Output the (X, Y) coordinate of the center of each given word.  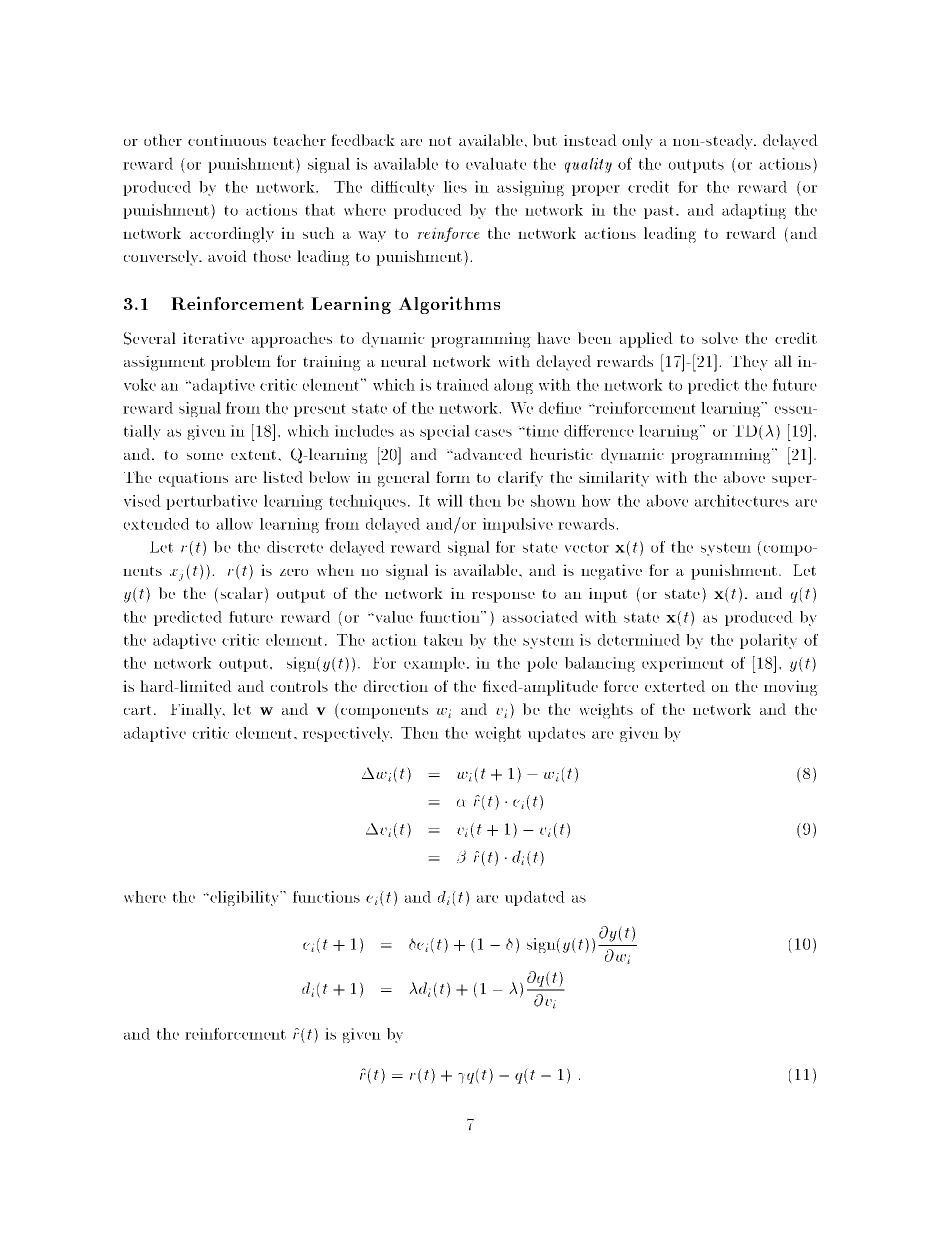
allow (234, 524)
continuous (227, 140)
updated (535, 898)
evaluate (496, 163)
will (450, 500)
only (637, 142)
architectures (742, 500)
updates (556, 734)
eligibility (245, 898)
